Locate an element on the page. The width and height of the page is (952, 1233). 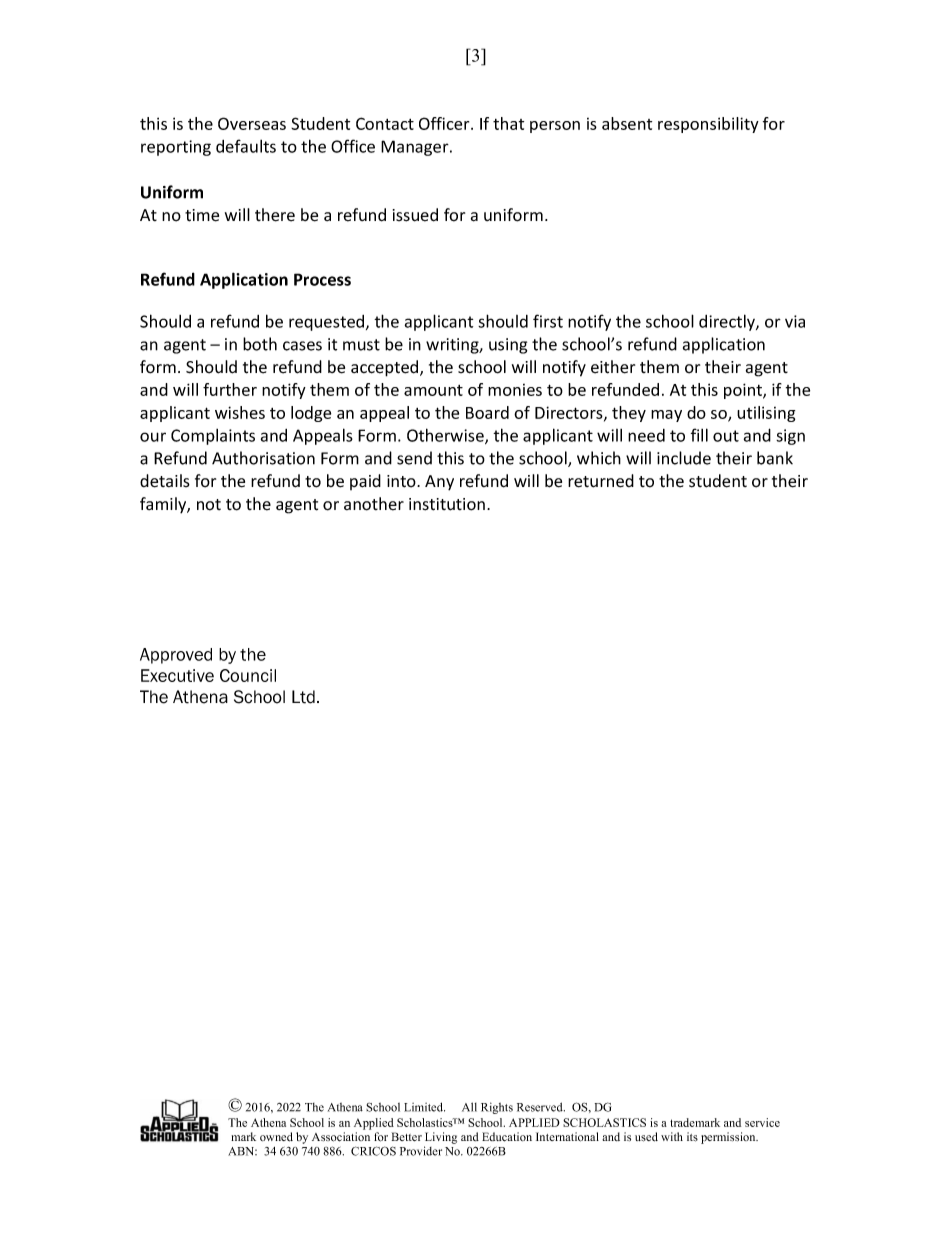
institution is located at coordinates (447, 504).
